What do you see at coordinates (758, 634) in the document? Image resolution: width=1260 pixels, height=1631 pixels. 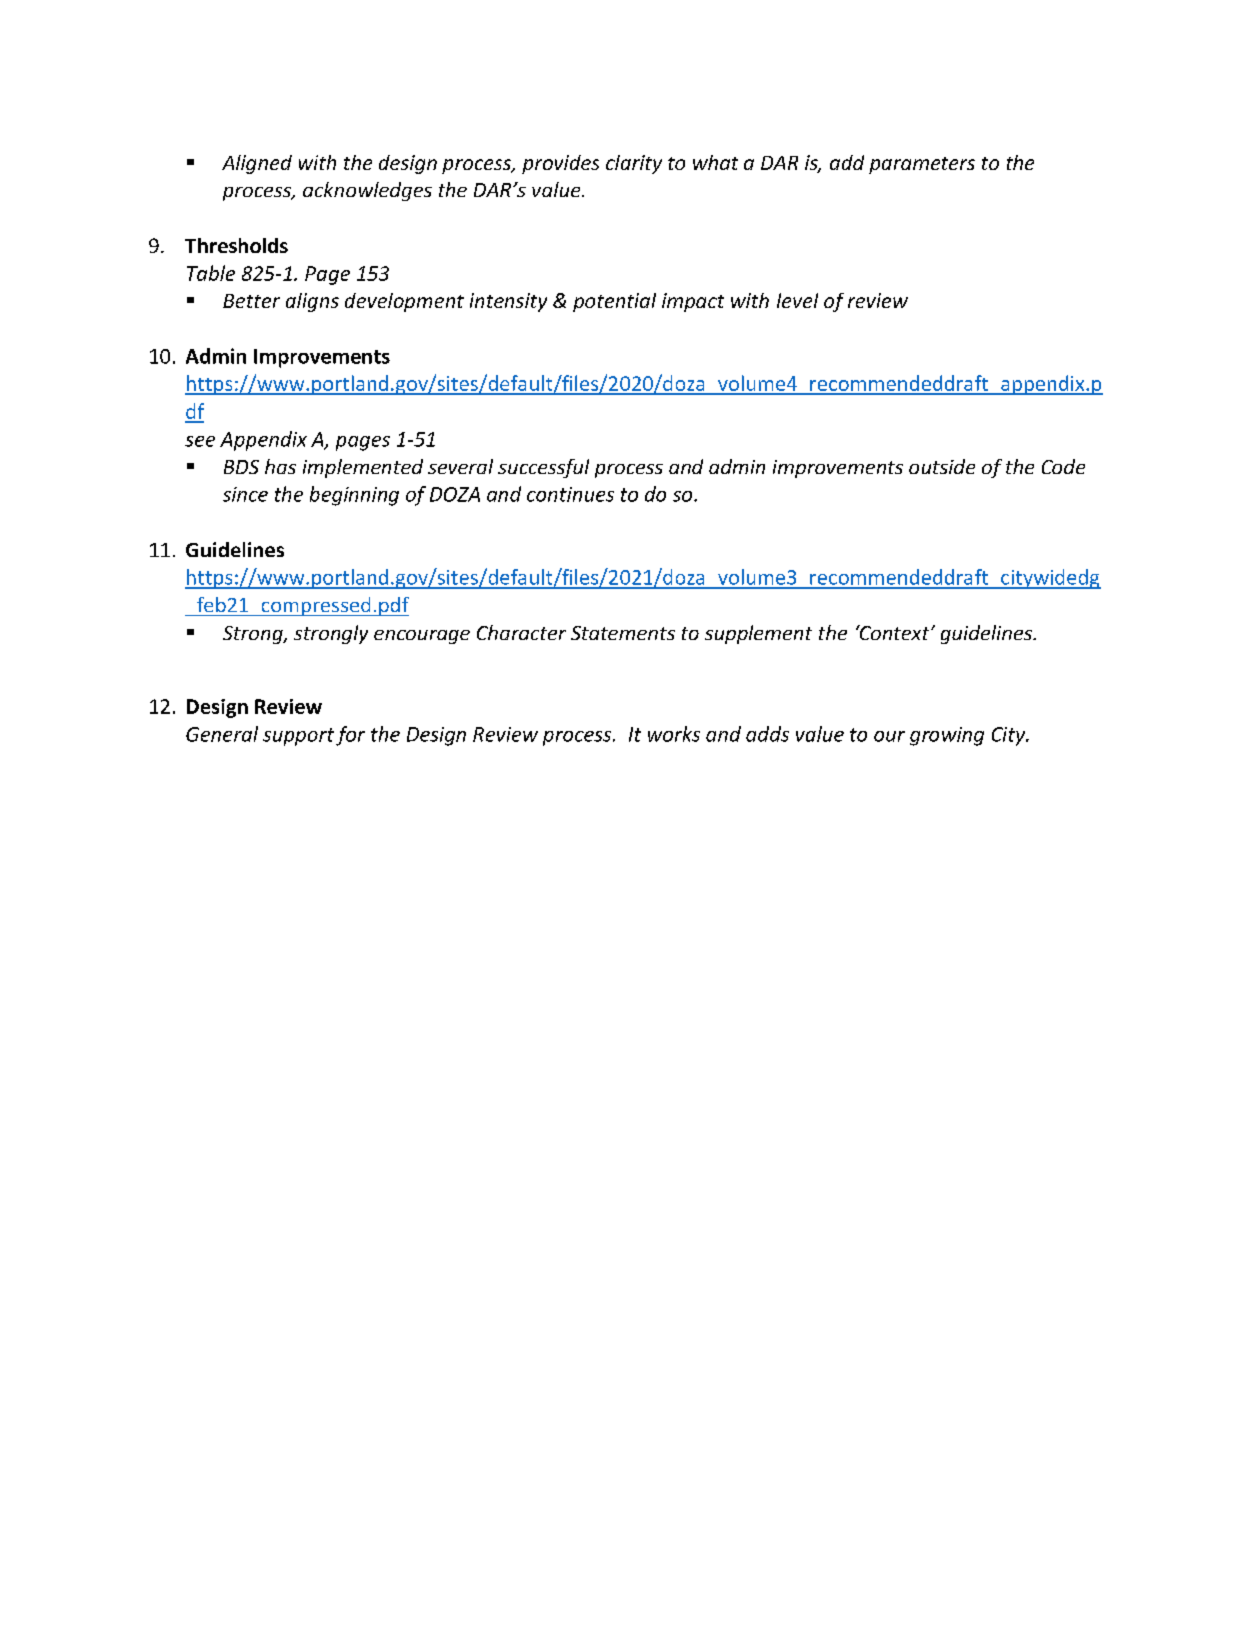 I see `supplement` at bounding box center [758, 634].
